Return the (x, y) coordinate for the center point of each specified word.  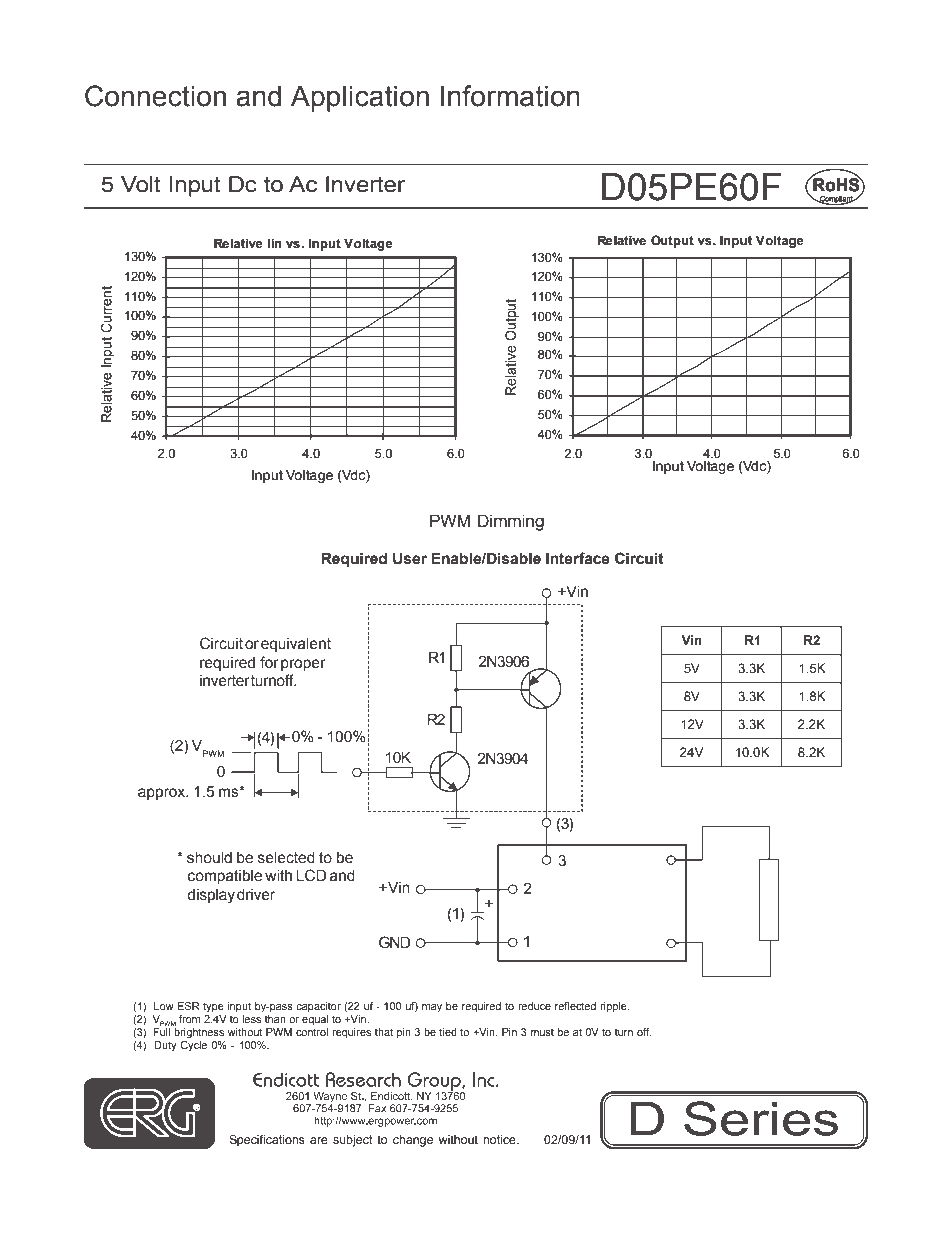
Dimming (511, 522)
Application (360, 99)
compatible (225, 877)
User (410, 558)
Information (510, 96)
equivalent (296, 645)
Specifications (267, 1141)
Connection (155, 96)
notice (500, 1139)
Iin (275, 243)
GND (394, 942)
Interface (578, 558)
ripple (614, 1007)
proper (303, 665)
